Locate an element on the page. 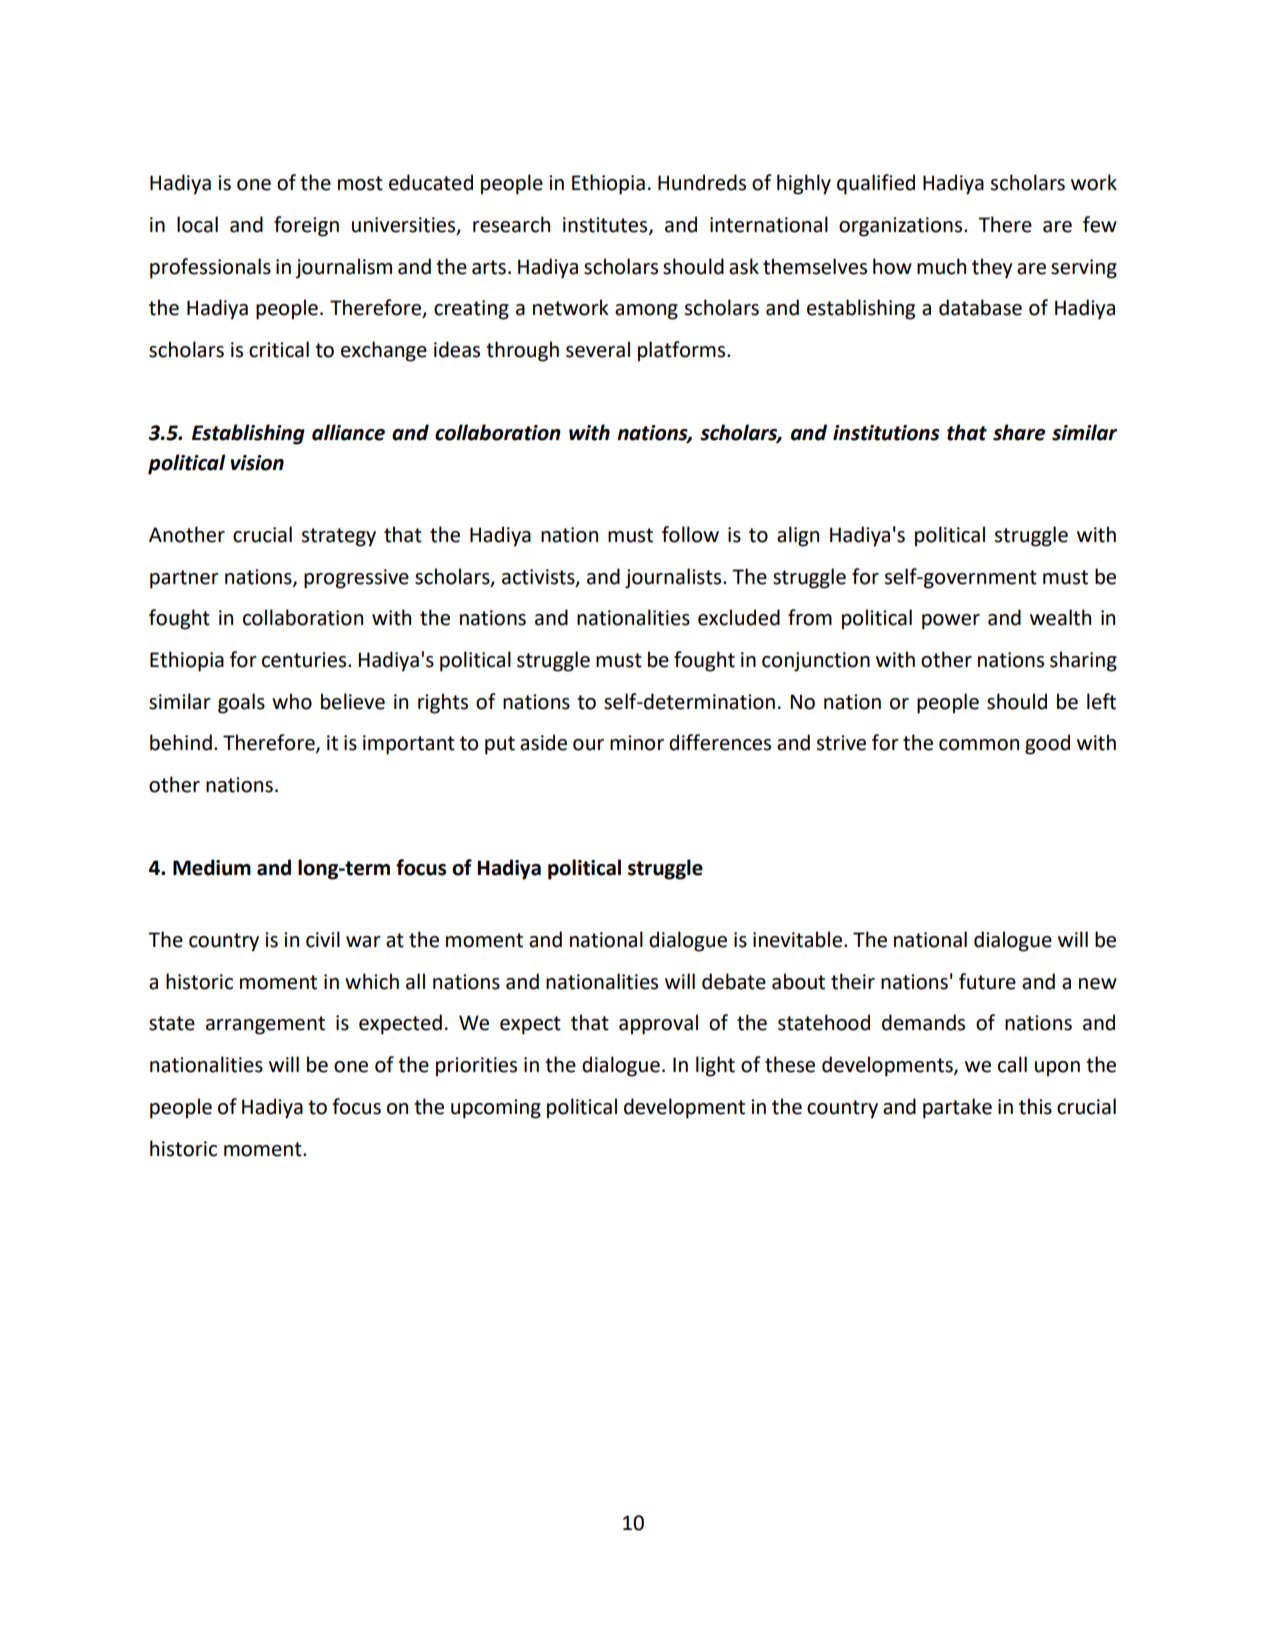 Image resolution: width=1266 pixels, height=1639 pixels. power is located at coordinates (951, 622).
